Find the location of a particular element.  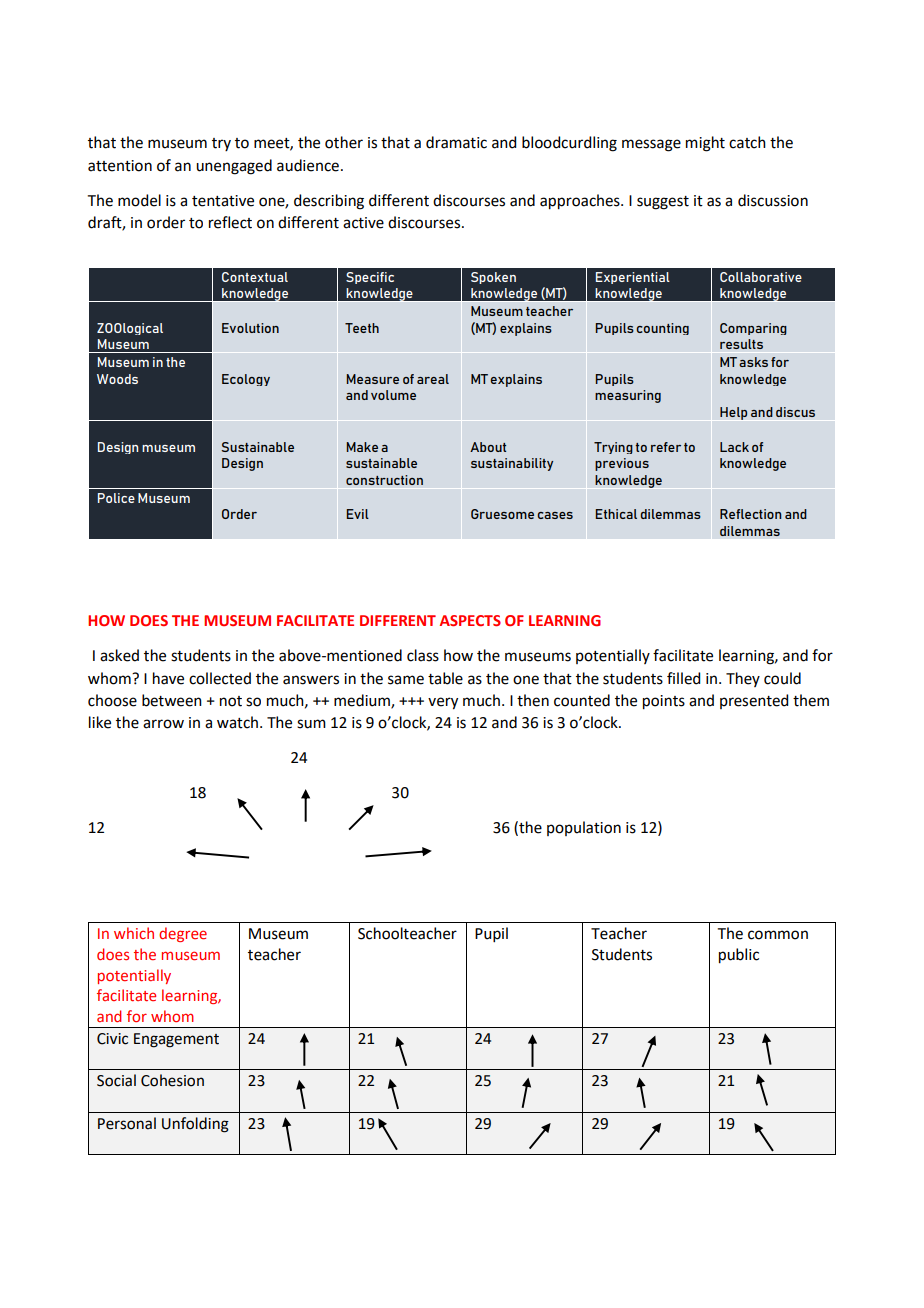

dramatic is located at coordinates (456, 142).
